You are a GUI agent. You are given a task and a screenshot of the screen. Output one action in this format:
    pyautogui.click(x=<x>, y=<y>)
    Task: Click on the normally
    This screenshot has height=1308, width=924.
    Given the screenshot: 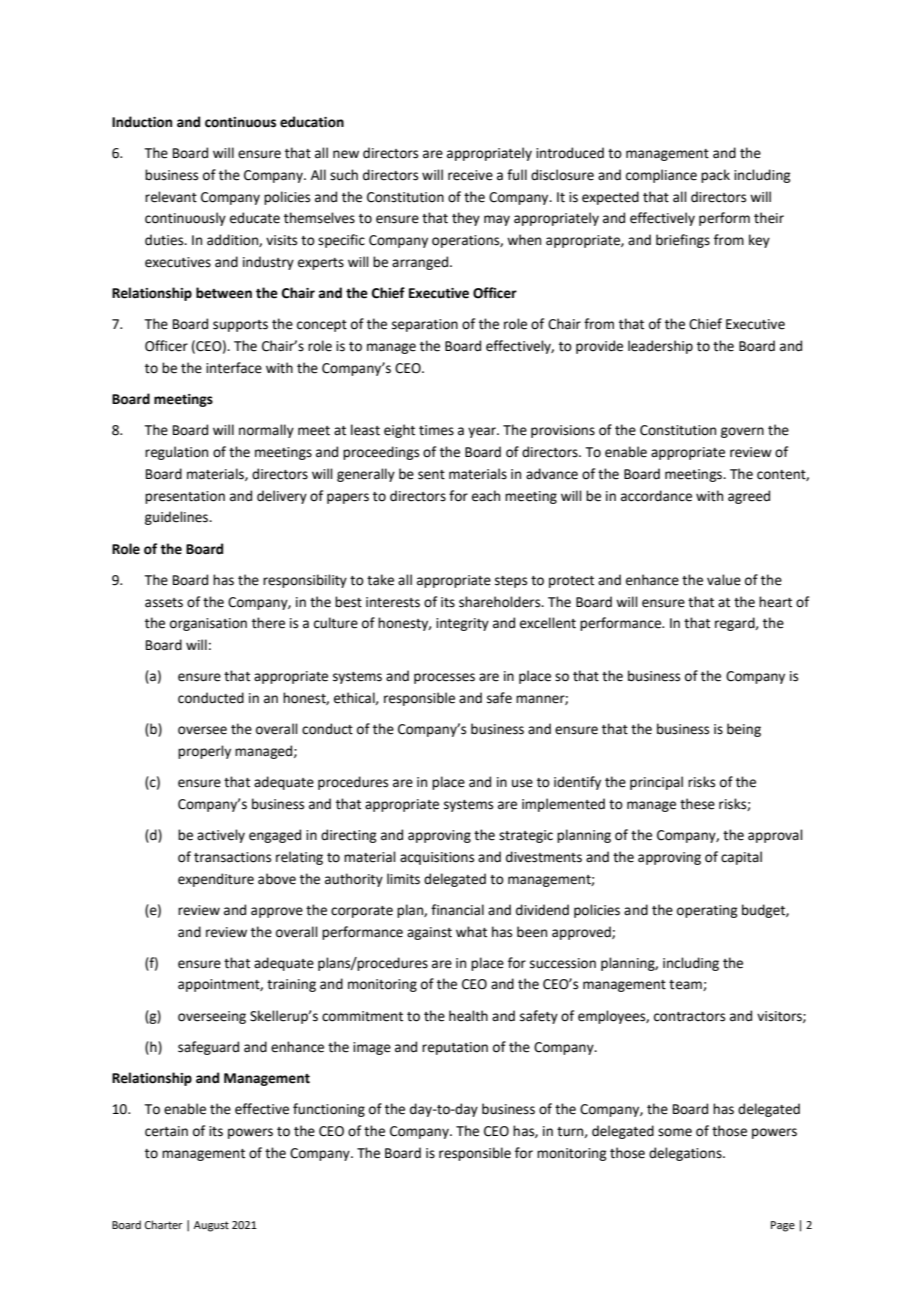 What is the action you would take?
    pyautogui.click(x=266, y=431)
